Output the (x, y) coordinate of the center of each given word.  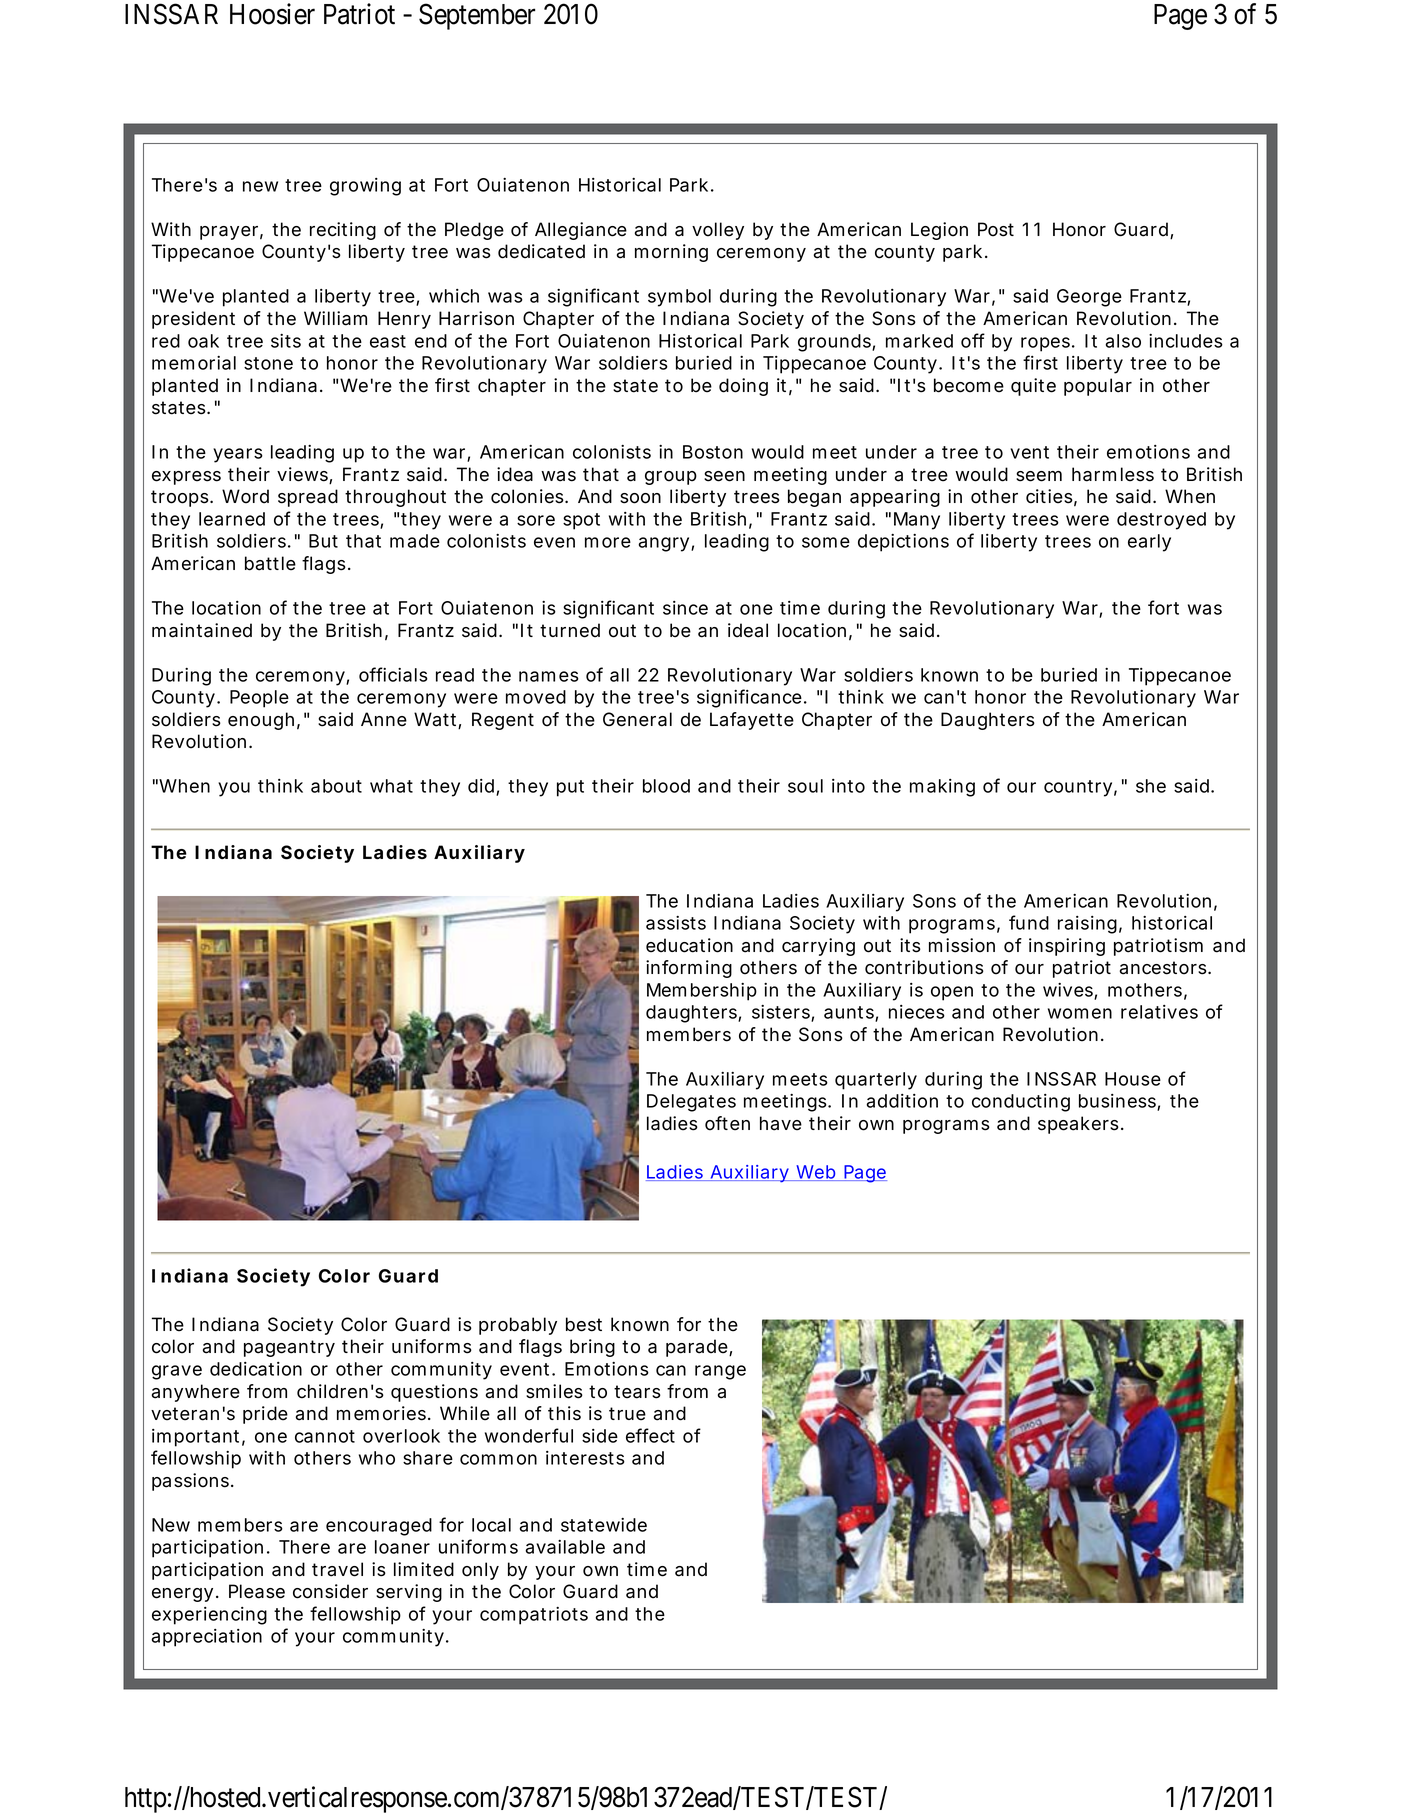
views (304, 475)
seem (1039, 476)
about (336, 786)
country (1080, 788)
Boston (713, 452)
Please (257, 1591)
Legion (939, 231)
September (477, 16)
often (727, 1123)
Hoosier (272, 14)
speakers (1081, 1125)
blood (666, 786)
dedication (256, 1369)
